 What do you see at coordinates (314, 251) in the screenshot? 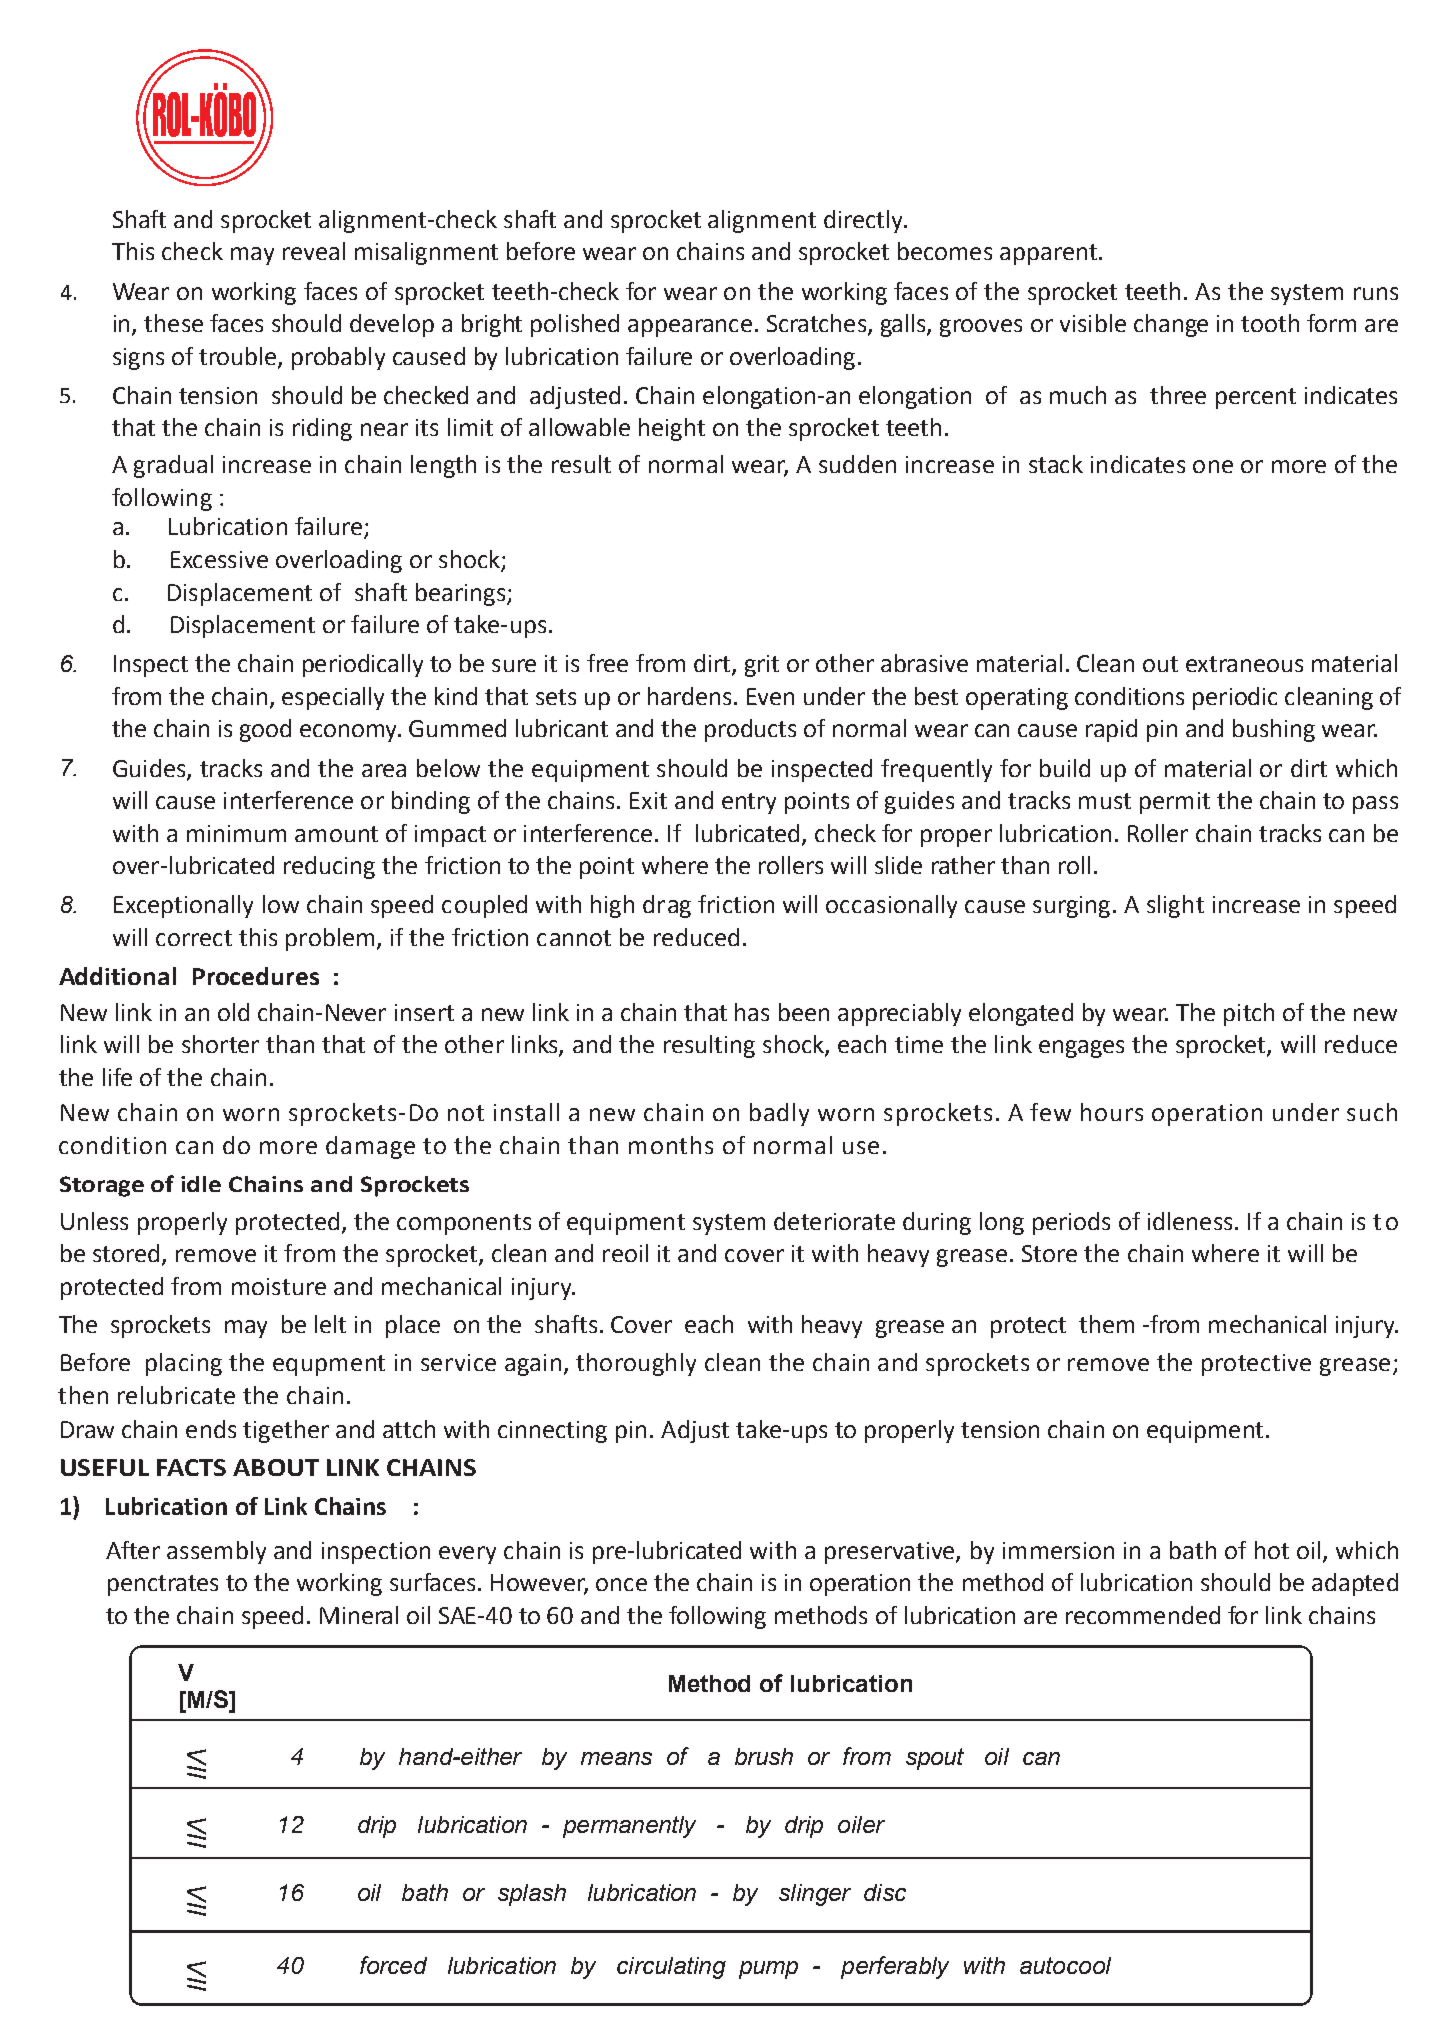
I see `reveal` at bounding box center [314, 251].
